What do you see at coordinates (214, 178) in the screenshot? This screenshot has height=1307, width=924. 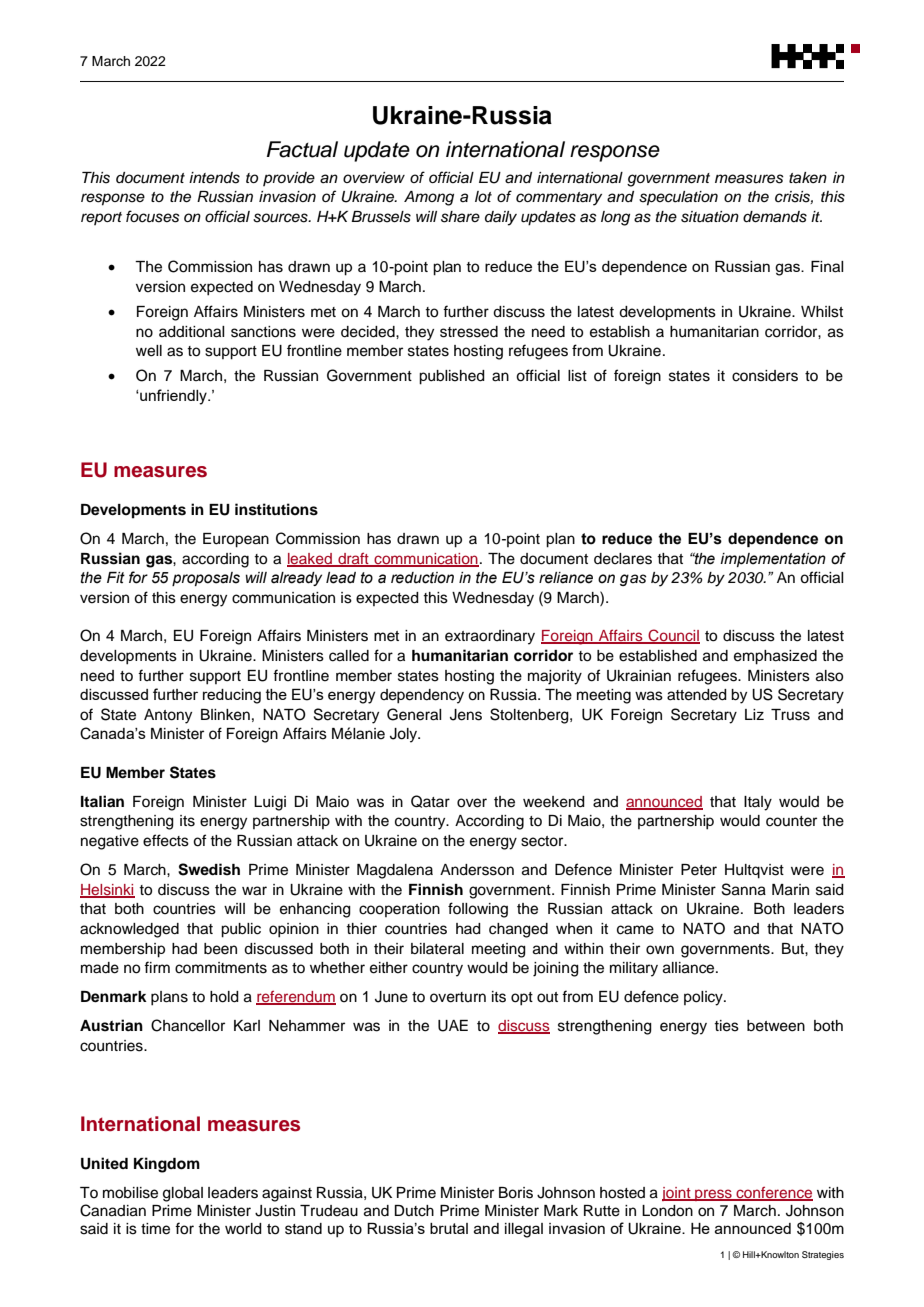 I see `intends` at bounding box center [214, 178].
